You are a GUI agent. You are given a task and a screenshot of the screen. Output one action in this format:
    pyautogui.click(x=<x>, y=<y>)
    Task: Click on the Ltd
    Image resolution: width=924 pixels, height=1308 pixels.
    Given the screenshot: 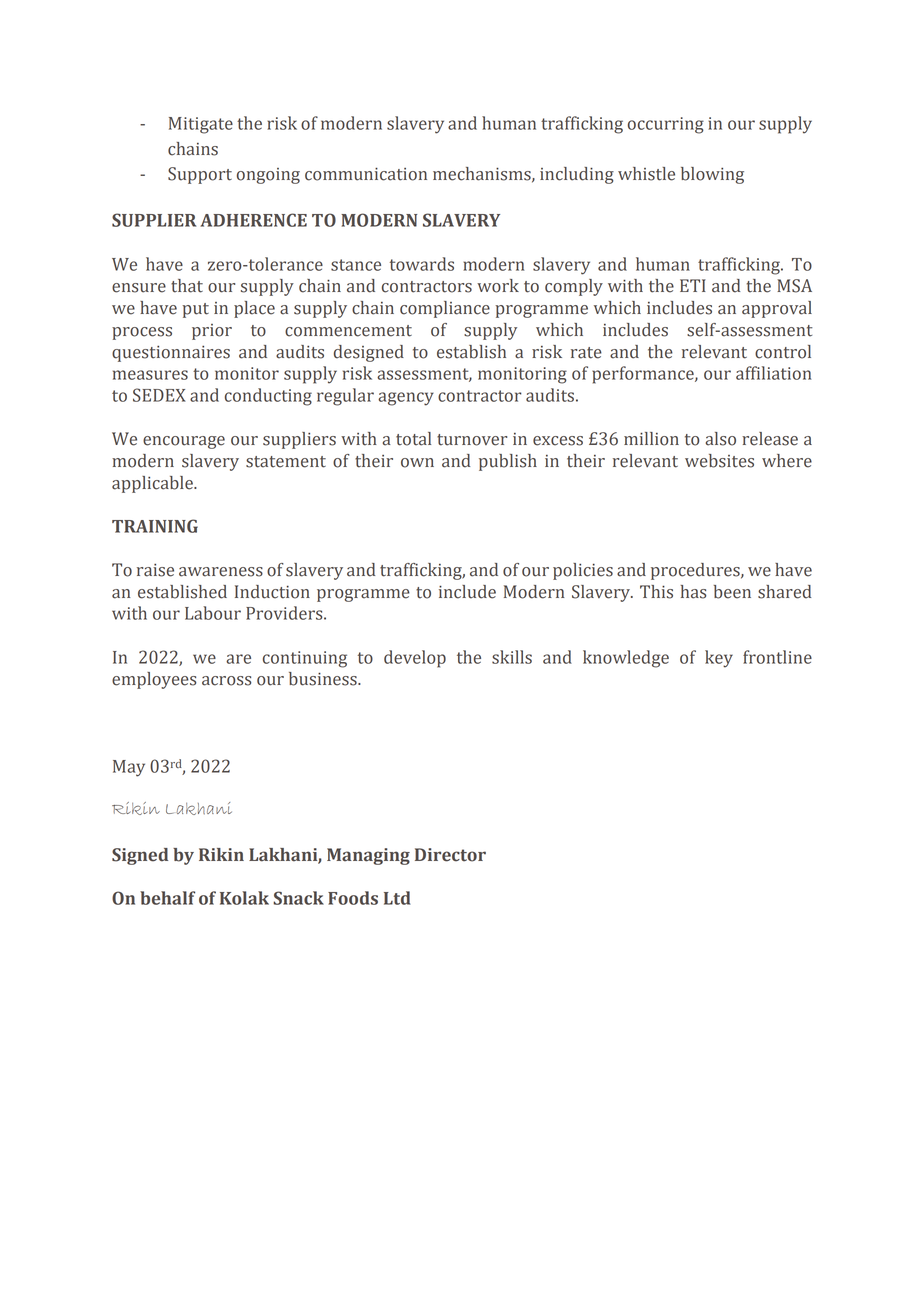 What is the action you would take?
    pyautogui.click(x=397, y=898)
